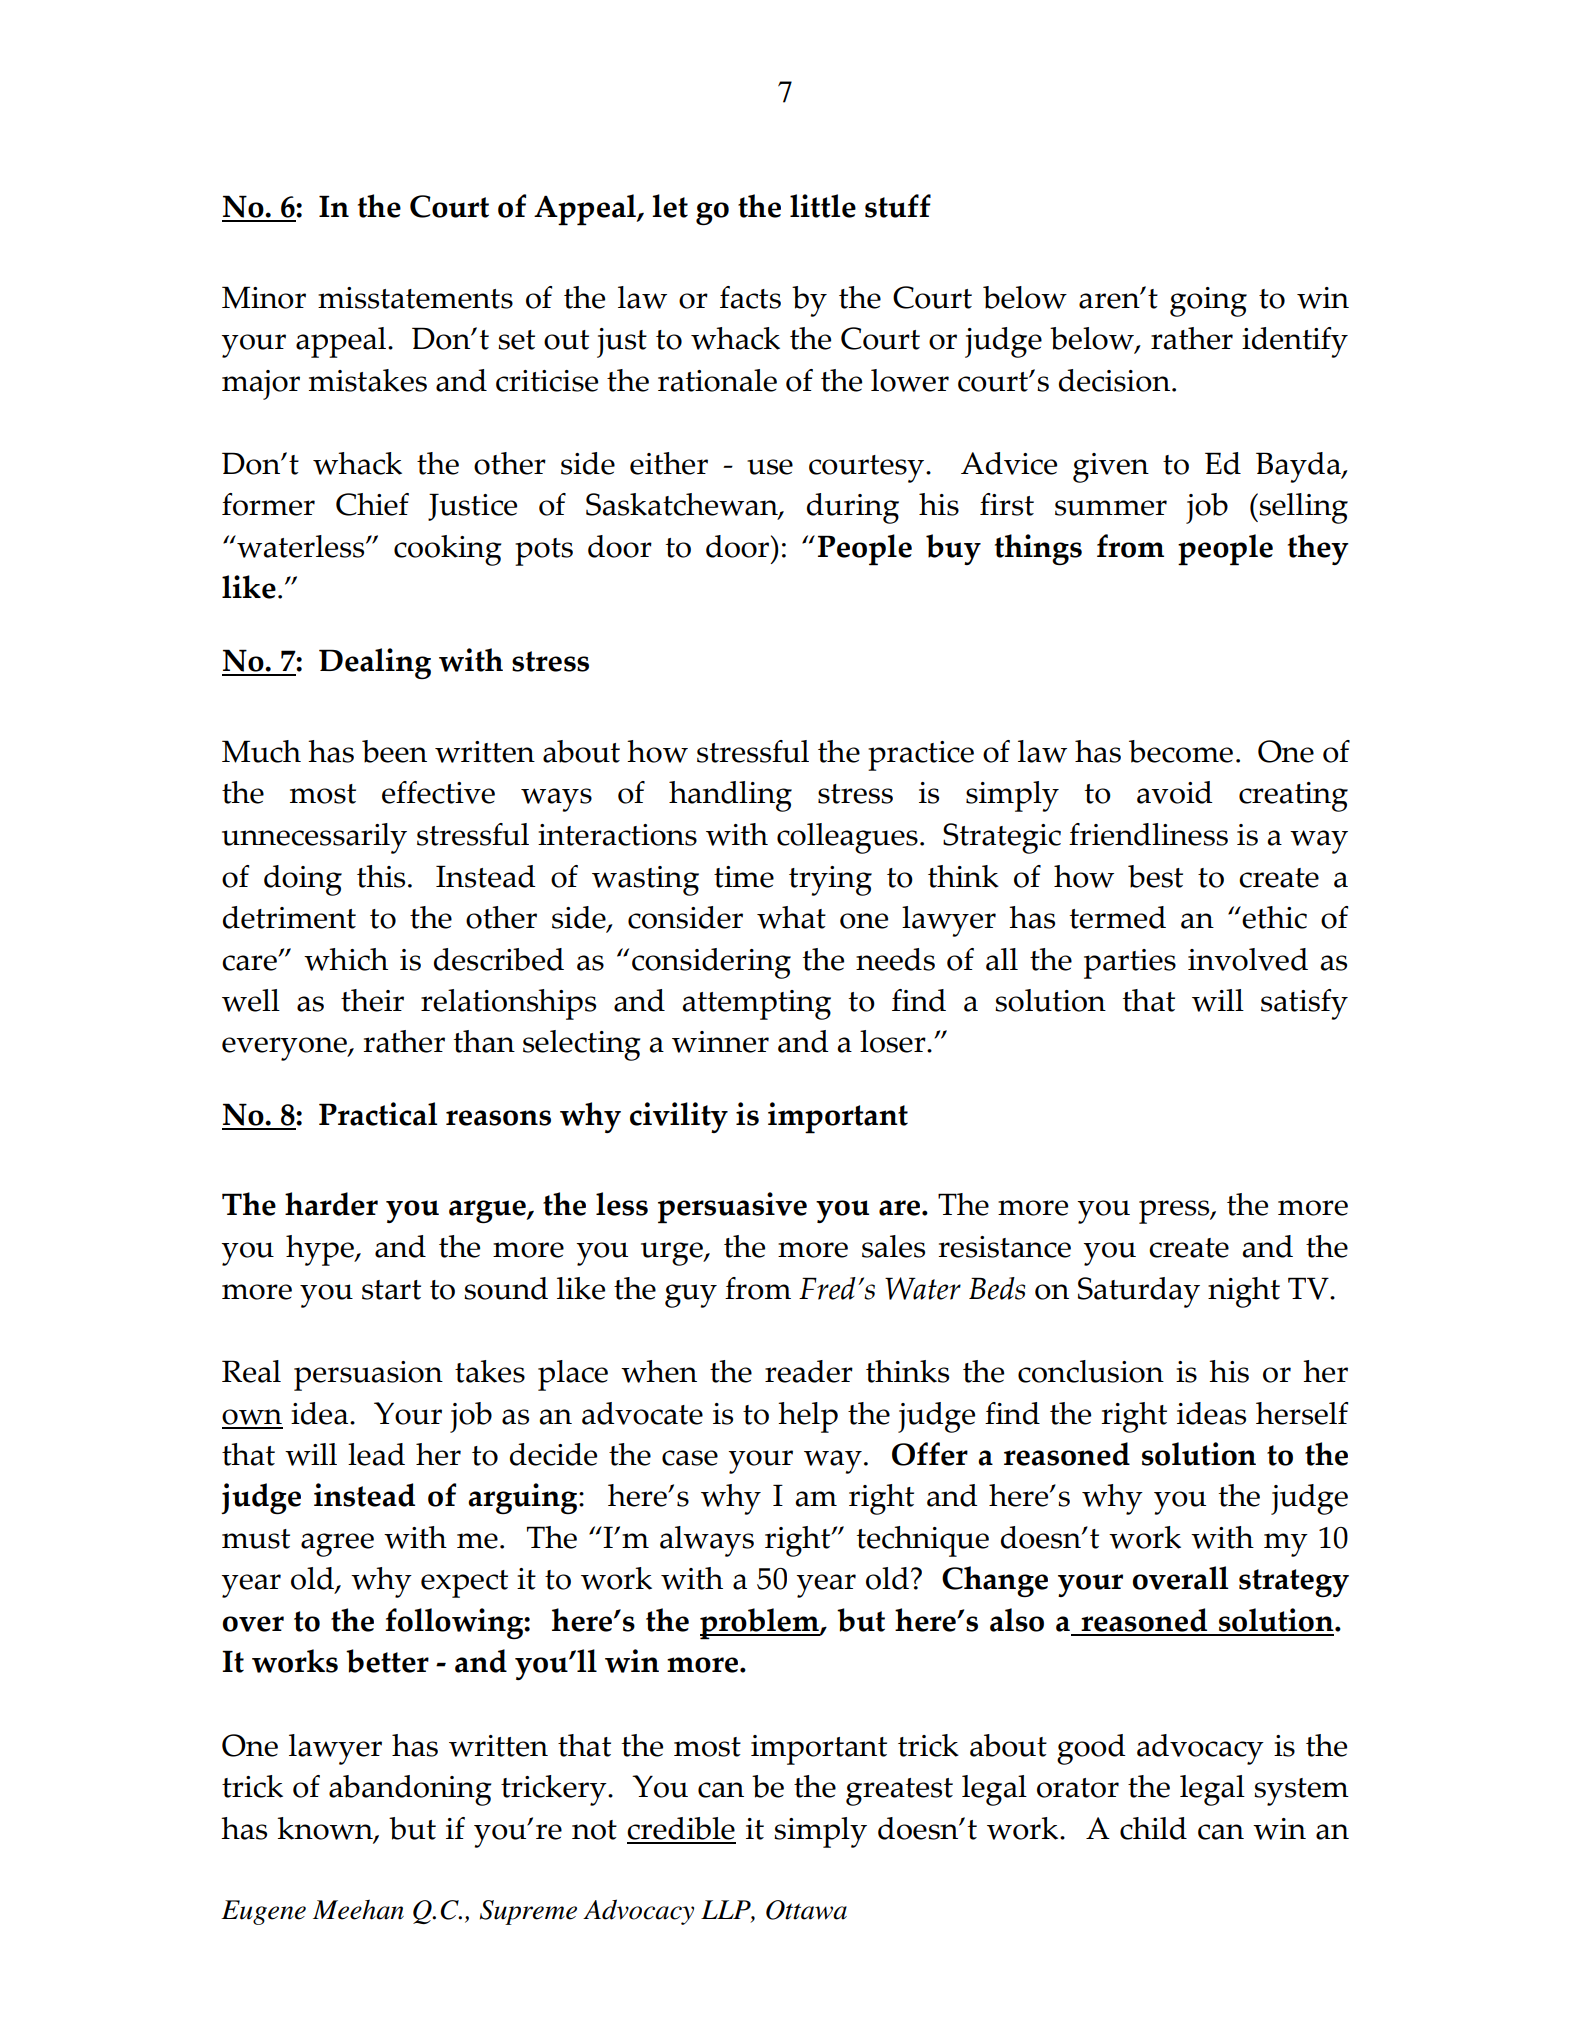 The image size is (1571, 2032). What do you see at coordinates (750, 297) in the document?
I see `facts` at bounding box center [750, 297].
